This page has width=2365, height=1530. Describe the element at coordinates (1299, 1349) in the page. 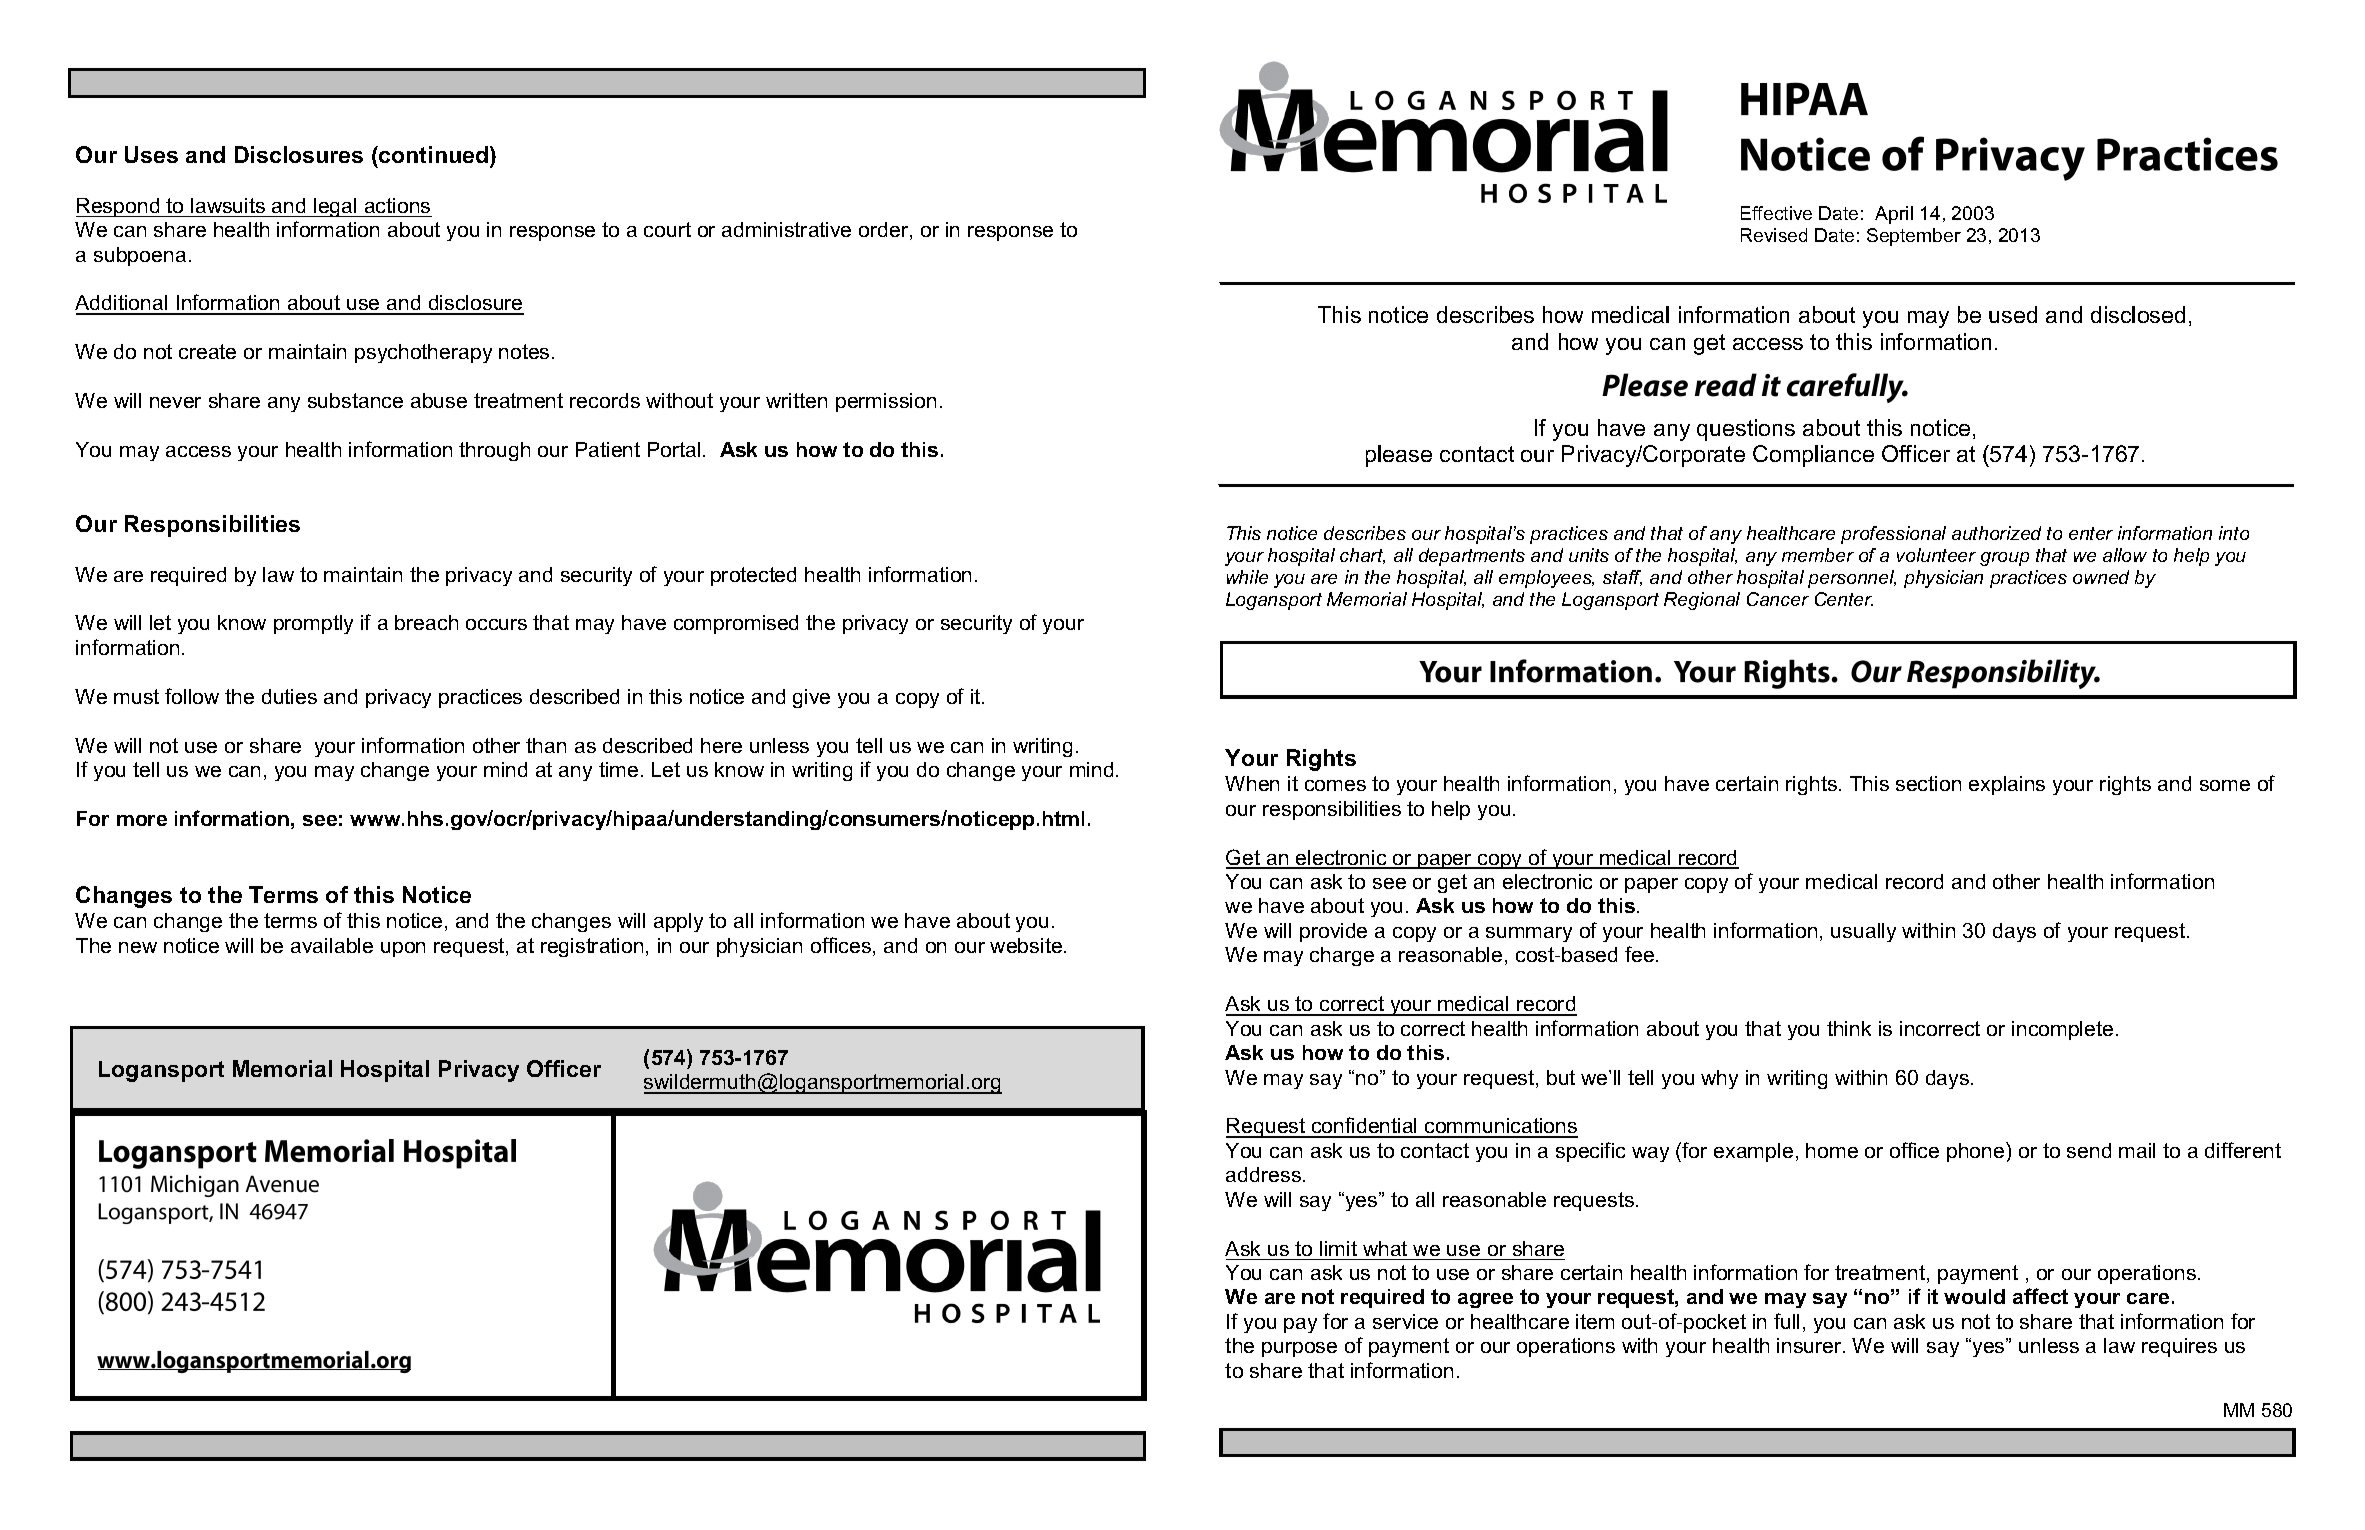

I see `purpose` at that location.
